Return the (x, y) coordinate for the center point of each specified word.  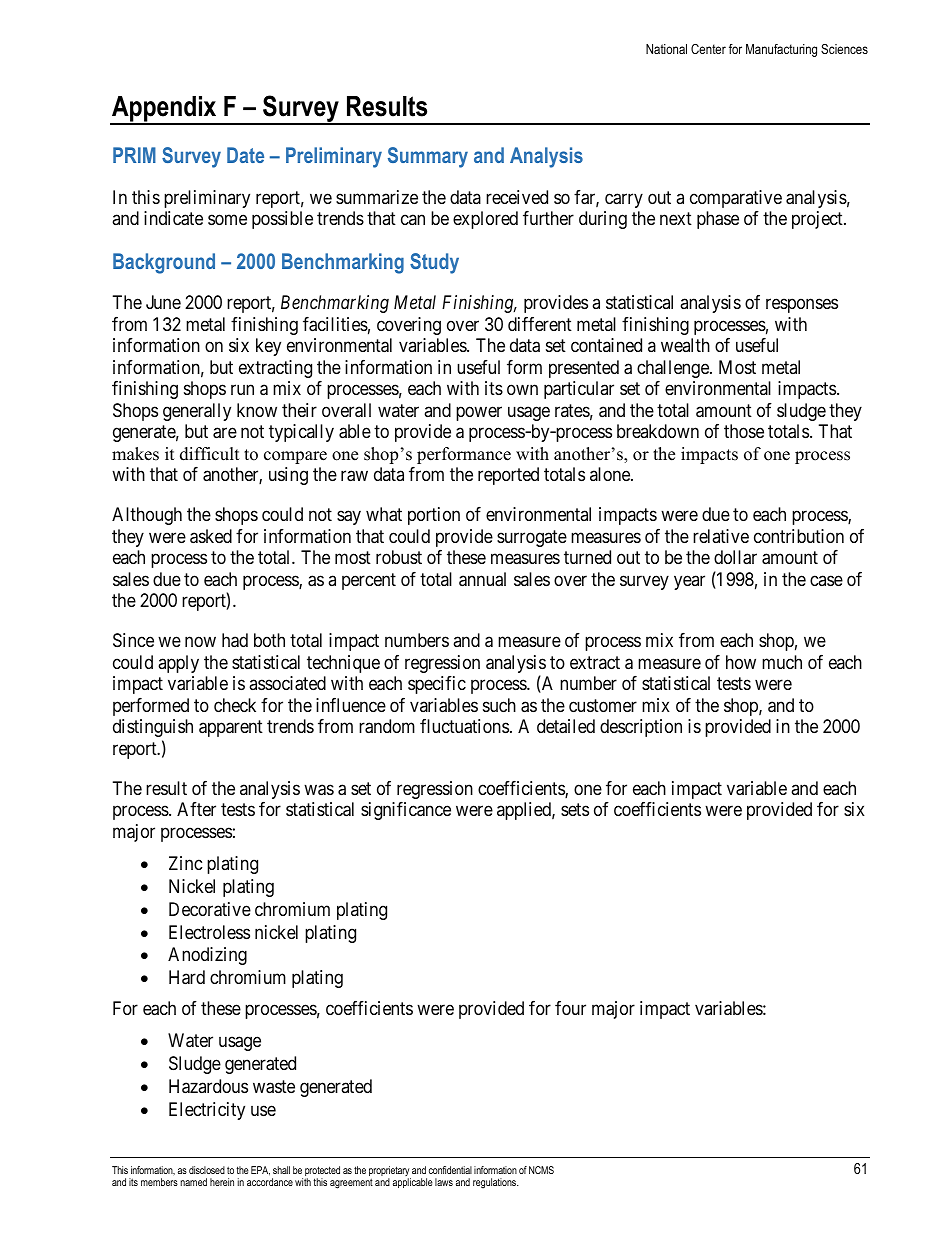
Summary (428, 157)
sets (575, 810)
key (268, 347)
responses (802, 306)
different (540, 324)
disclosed (207, 1170)
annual (482, 579)
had (235, 640)
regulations (495, 1183)
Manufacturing (781, 50)
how (741, 662)
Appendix (164, 110)
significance (406, 811)
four (570, 1008)
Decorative (210, 909)
